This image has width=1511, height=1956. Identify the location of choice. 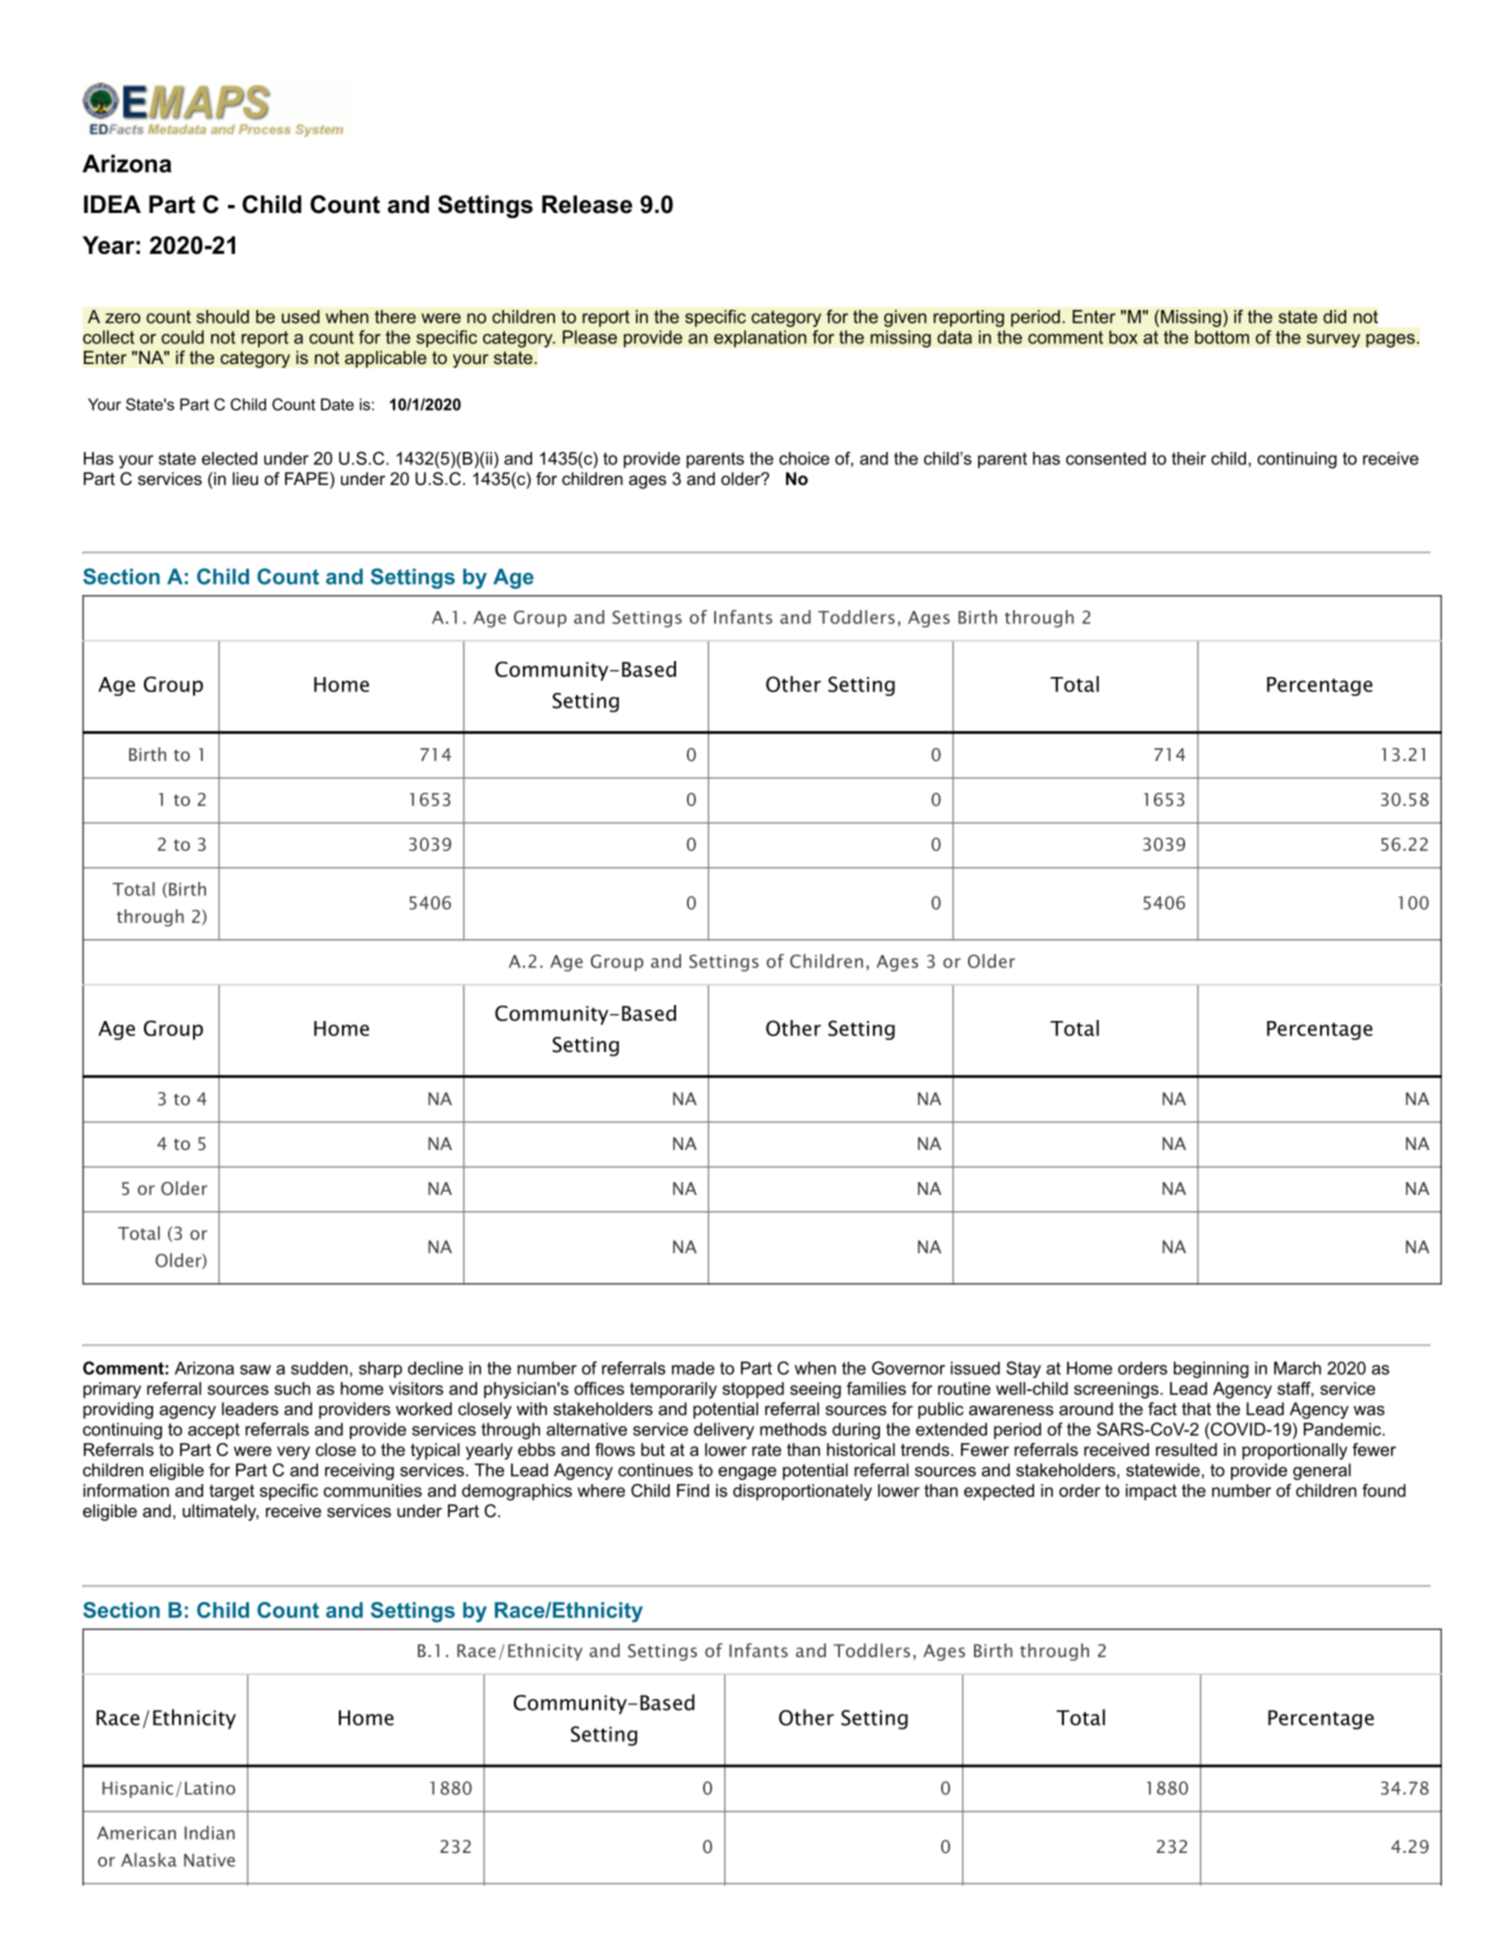
(804, 458).
